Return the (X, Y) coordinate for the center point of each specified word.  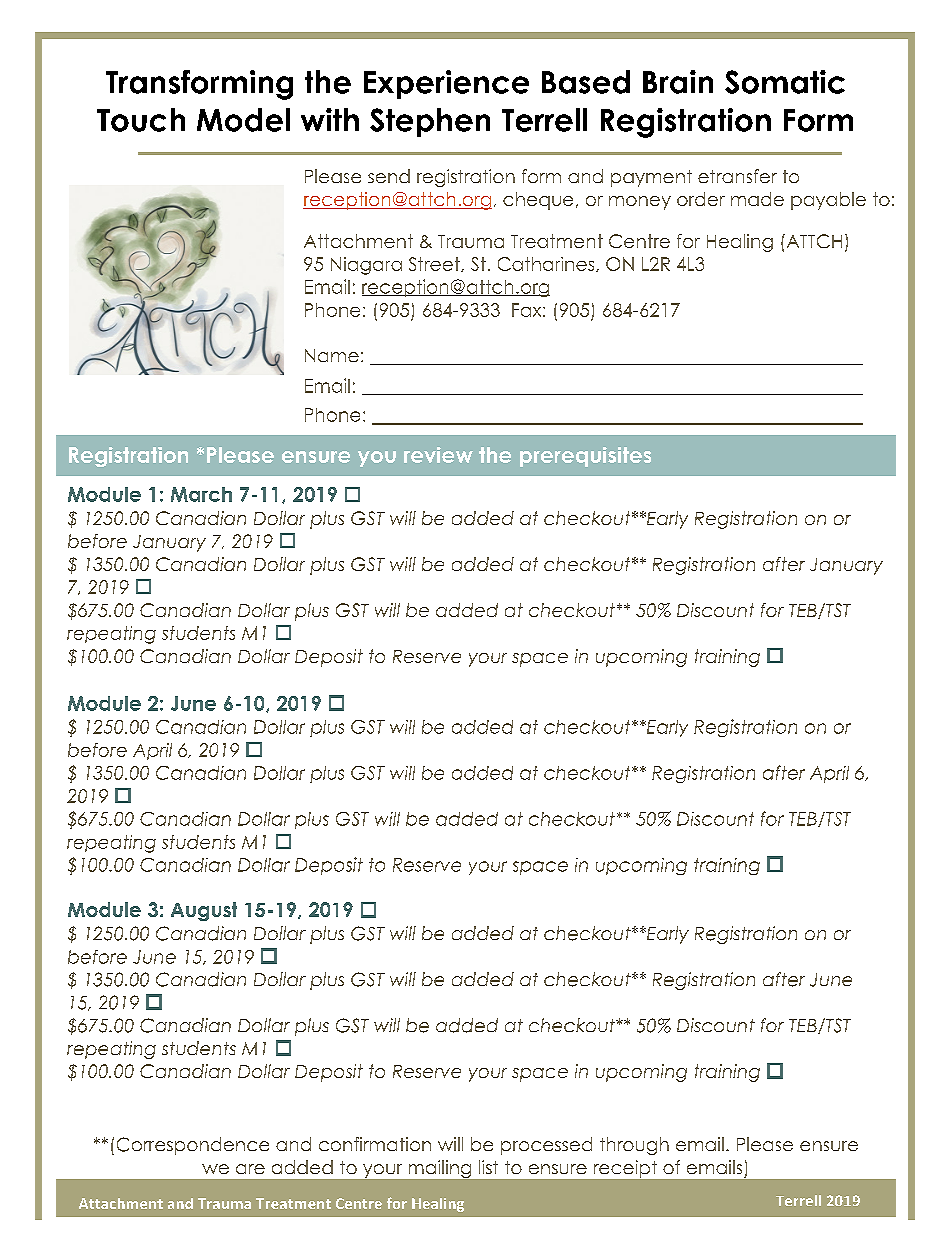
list (488, 1167)
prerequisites (585, 457)
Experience (446, 84)
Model (243, 120)
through (634, 1146)
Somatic (785, 82)
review (438, 455)
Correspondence (193, 1146)
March (201, 494)
